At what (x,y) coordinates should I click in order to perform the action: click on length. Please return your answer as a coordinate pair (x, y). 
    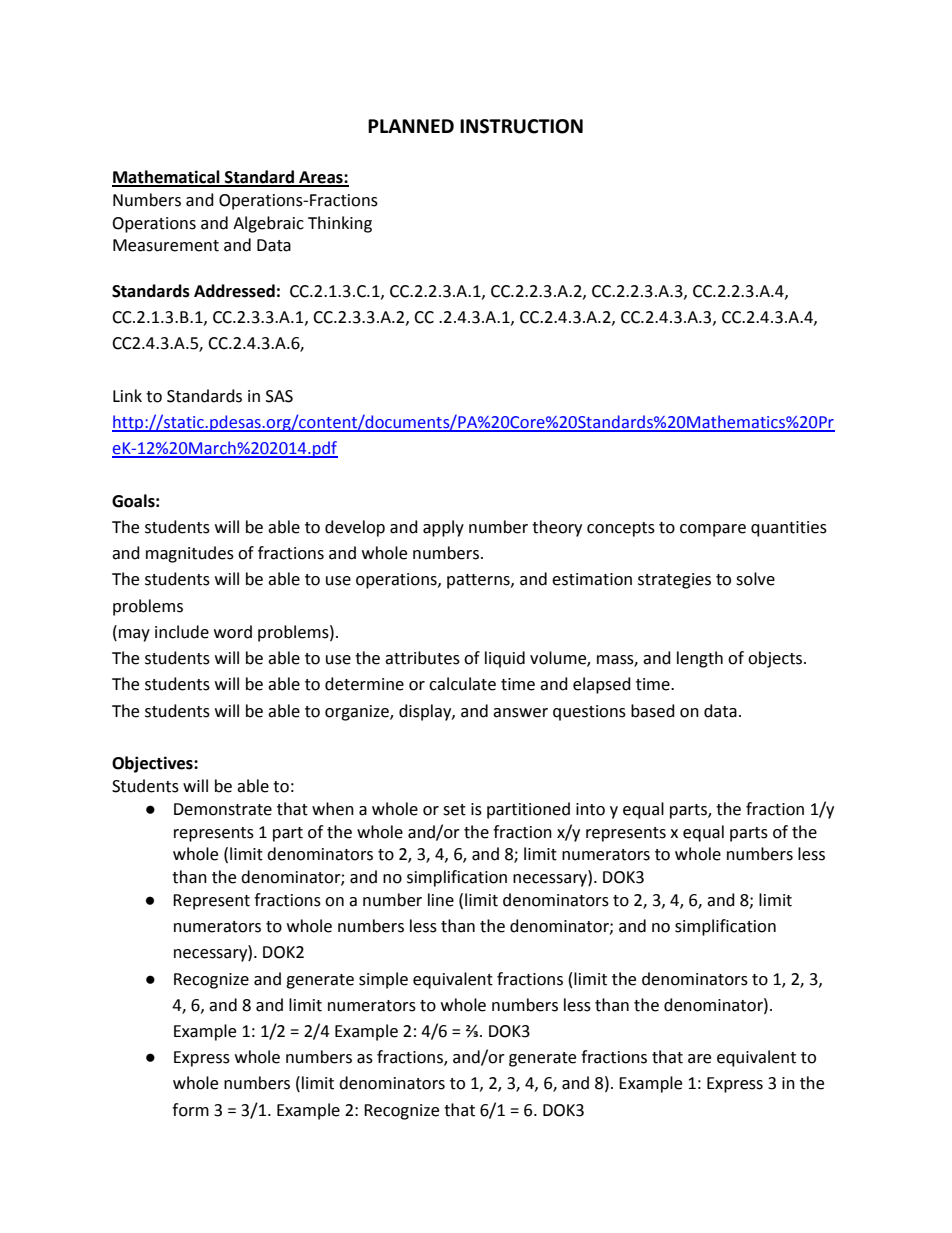
    Looking at the image, I should click on (700, 659).
